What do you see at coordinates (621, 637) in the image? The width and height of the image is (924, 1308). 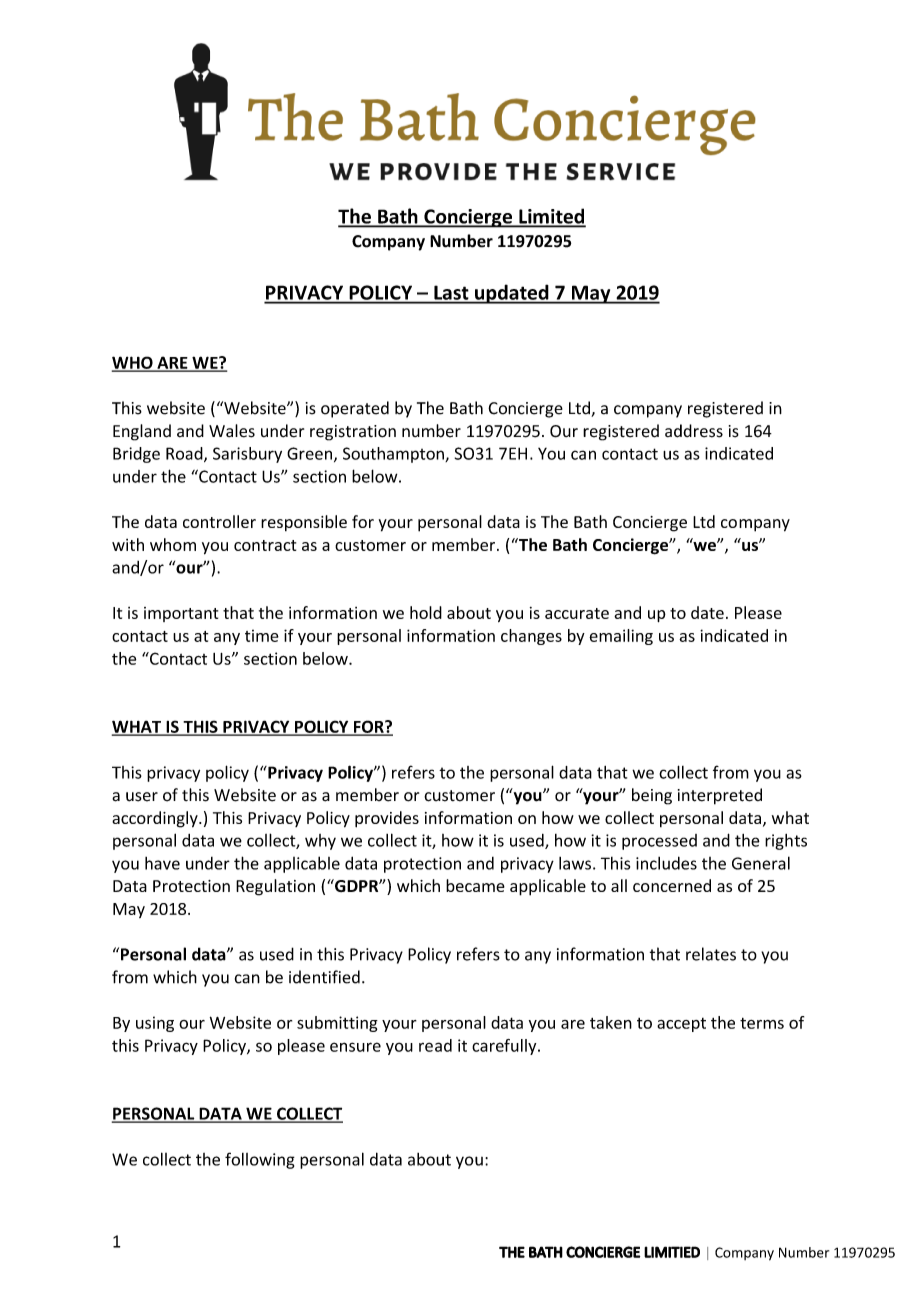 I see `emailing` at bounding box center [621, 637].
